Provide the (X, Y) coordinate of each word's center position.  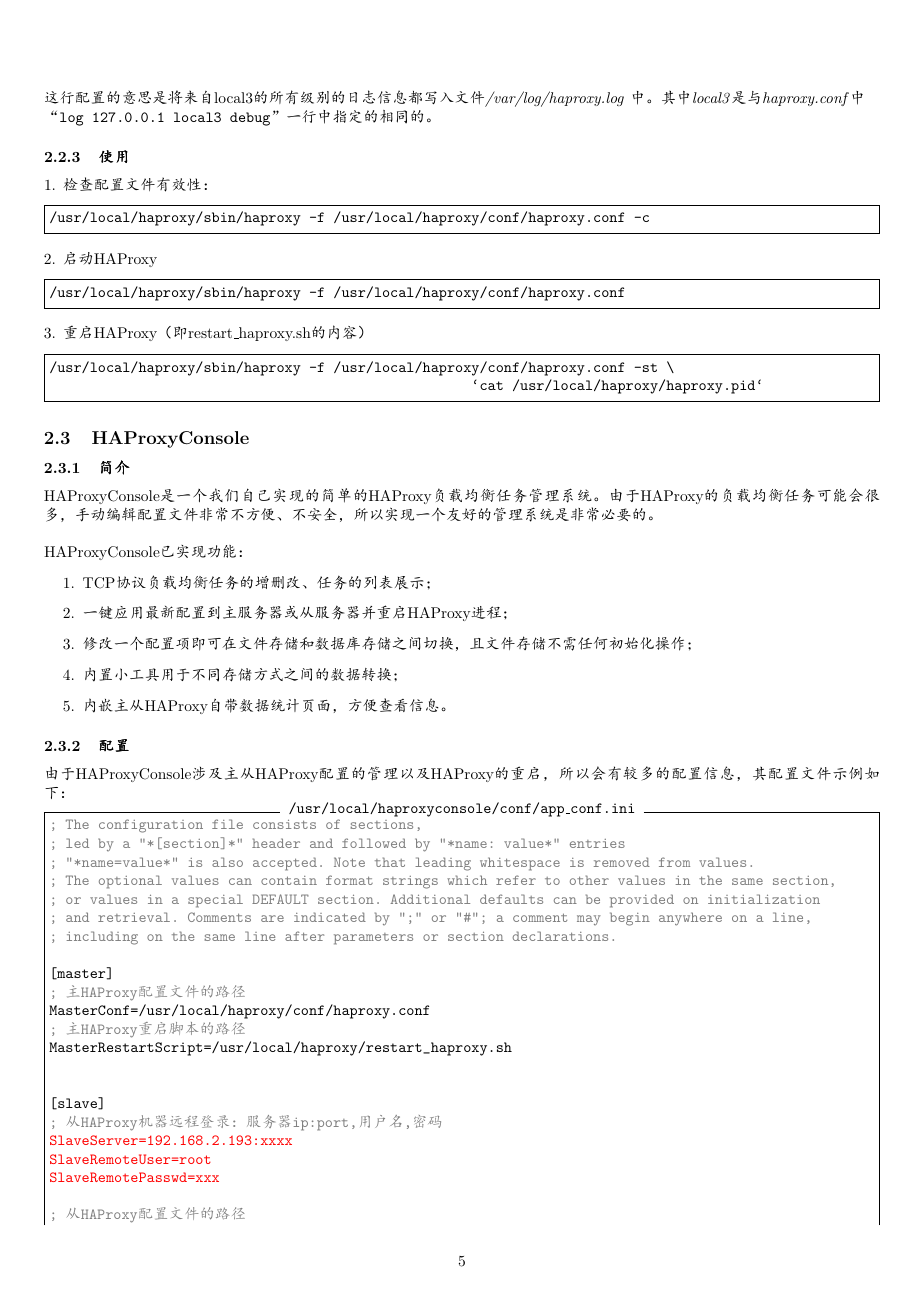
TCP (99, 583)
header (276, 843)
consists (284, 824)
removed (622, 862)
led (77, 843)
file (227, 824)
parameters (373, 939)
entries (597, 843)
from (674, 862)
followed (374, 843)
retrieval (134, 917)
